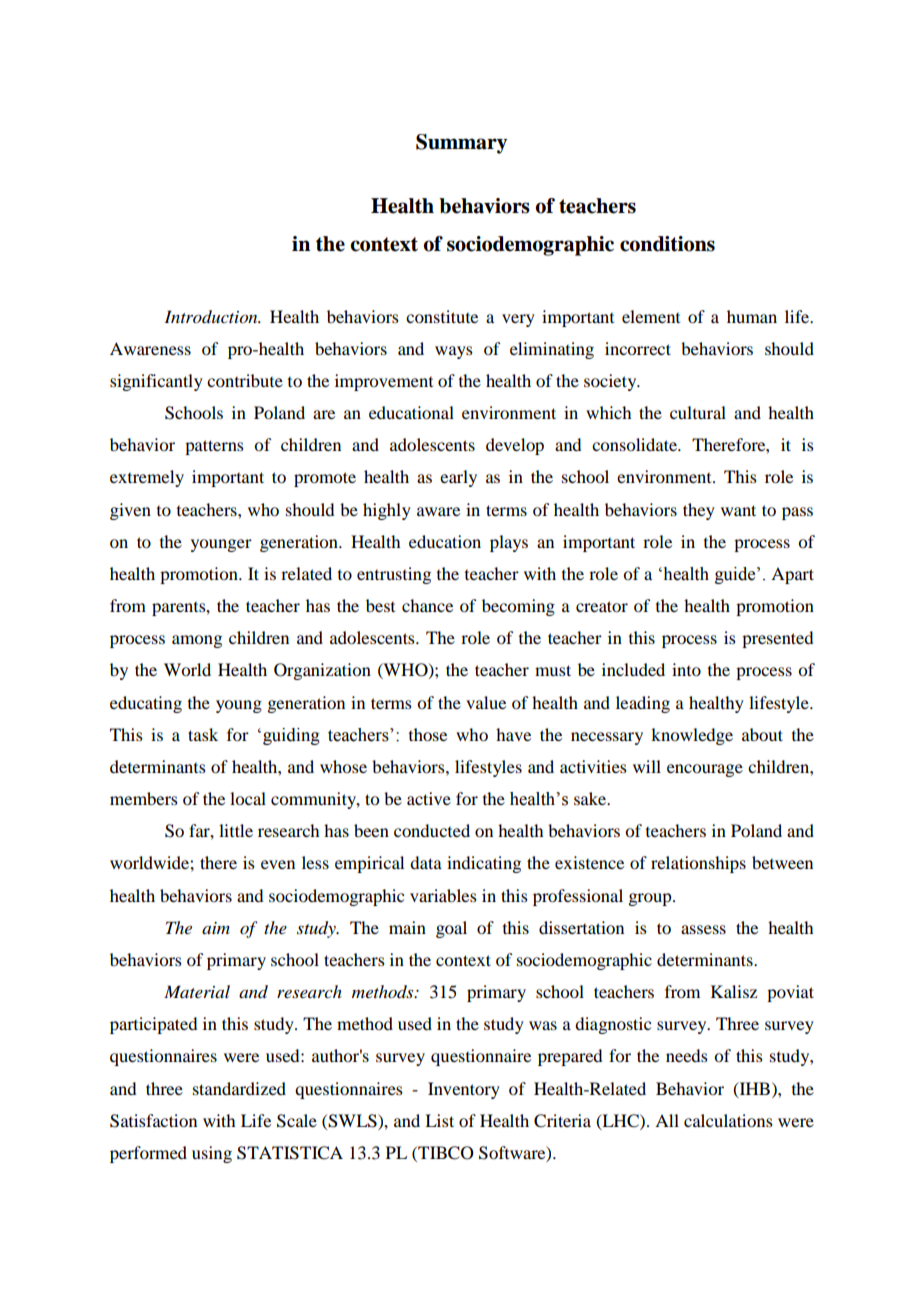  Describe the element at coordinates (667, 244) in the page. I see `conditions` at that location.
